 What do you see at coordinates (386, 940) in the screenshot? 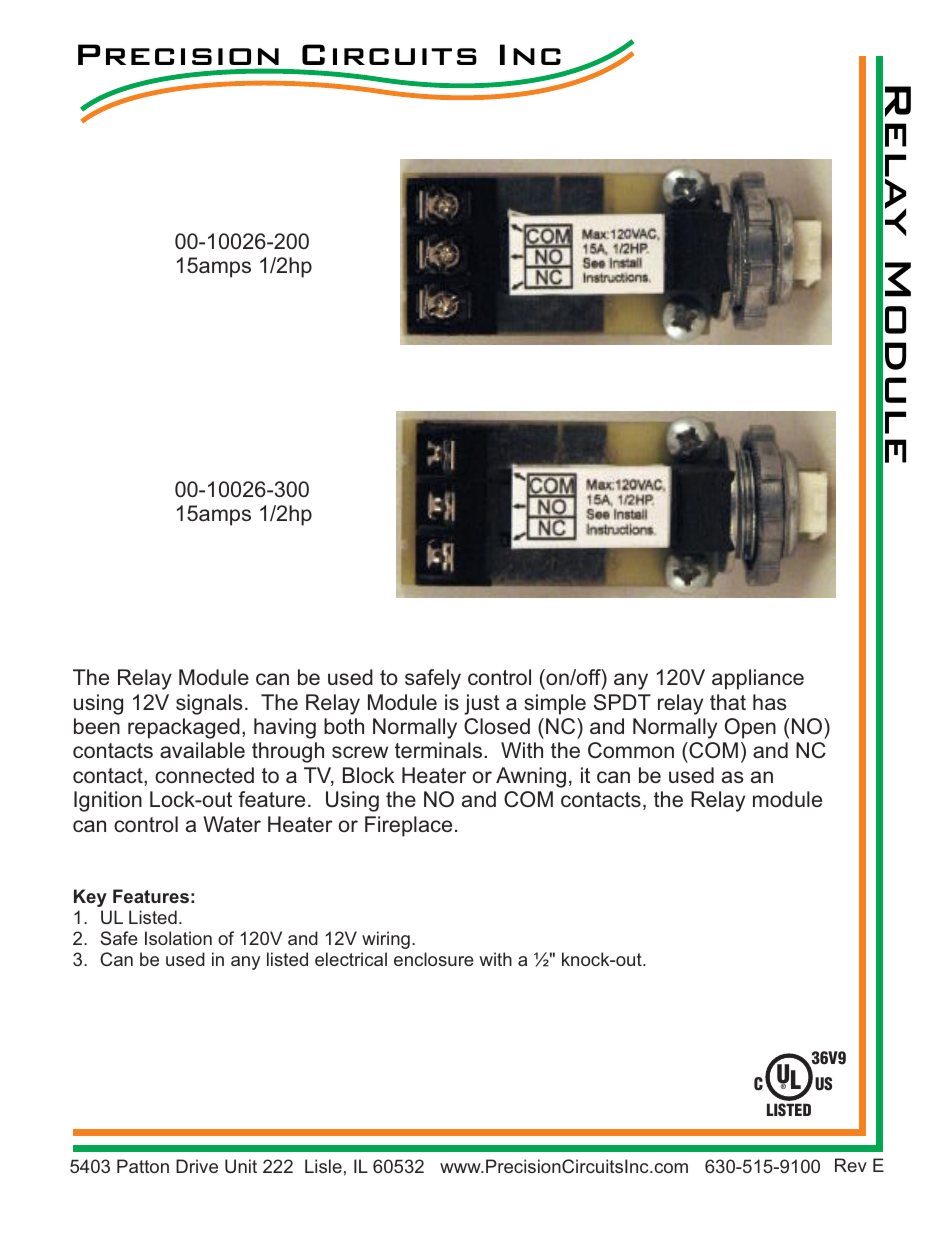
I see `wiring` at bounding box center [386, 940].
